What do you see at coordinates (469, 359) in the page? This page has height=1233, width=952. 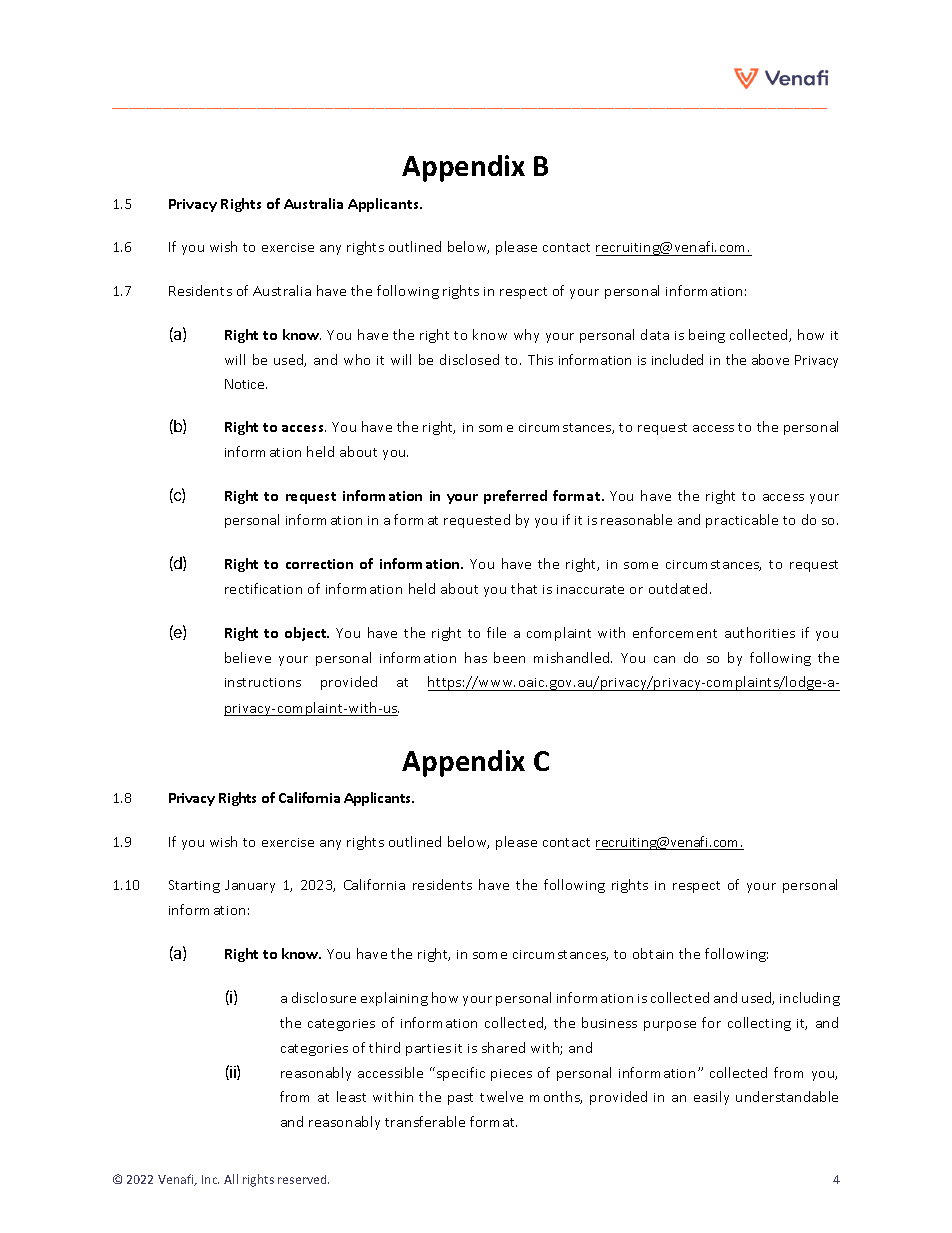 I see `disclosed` at bounding box center [469, 359].
